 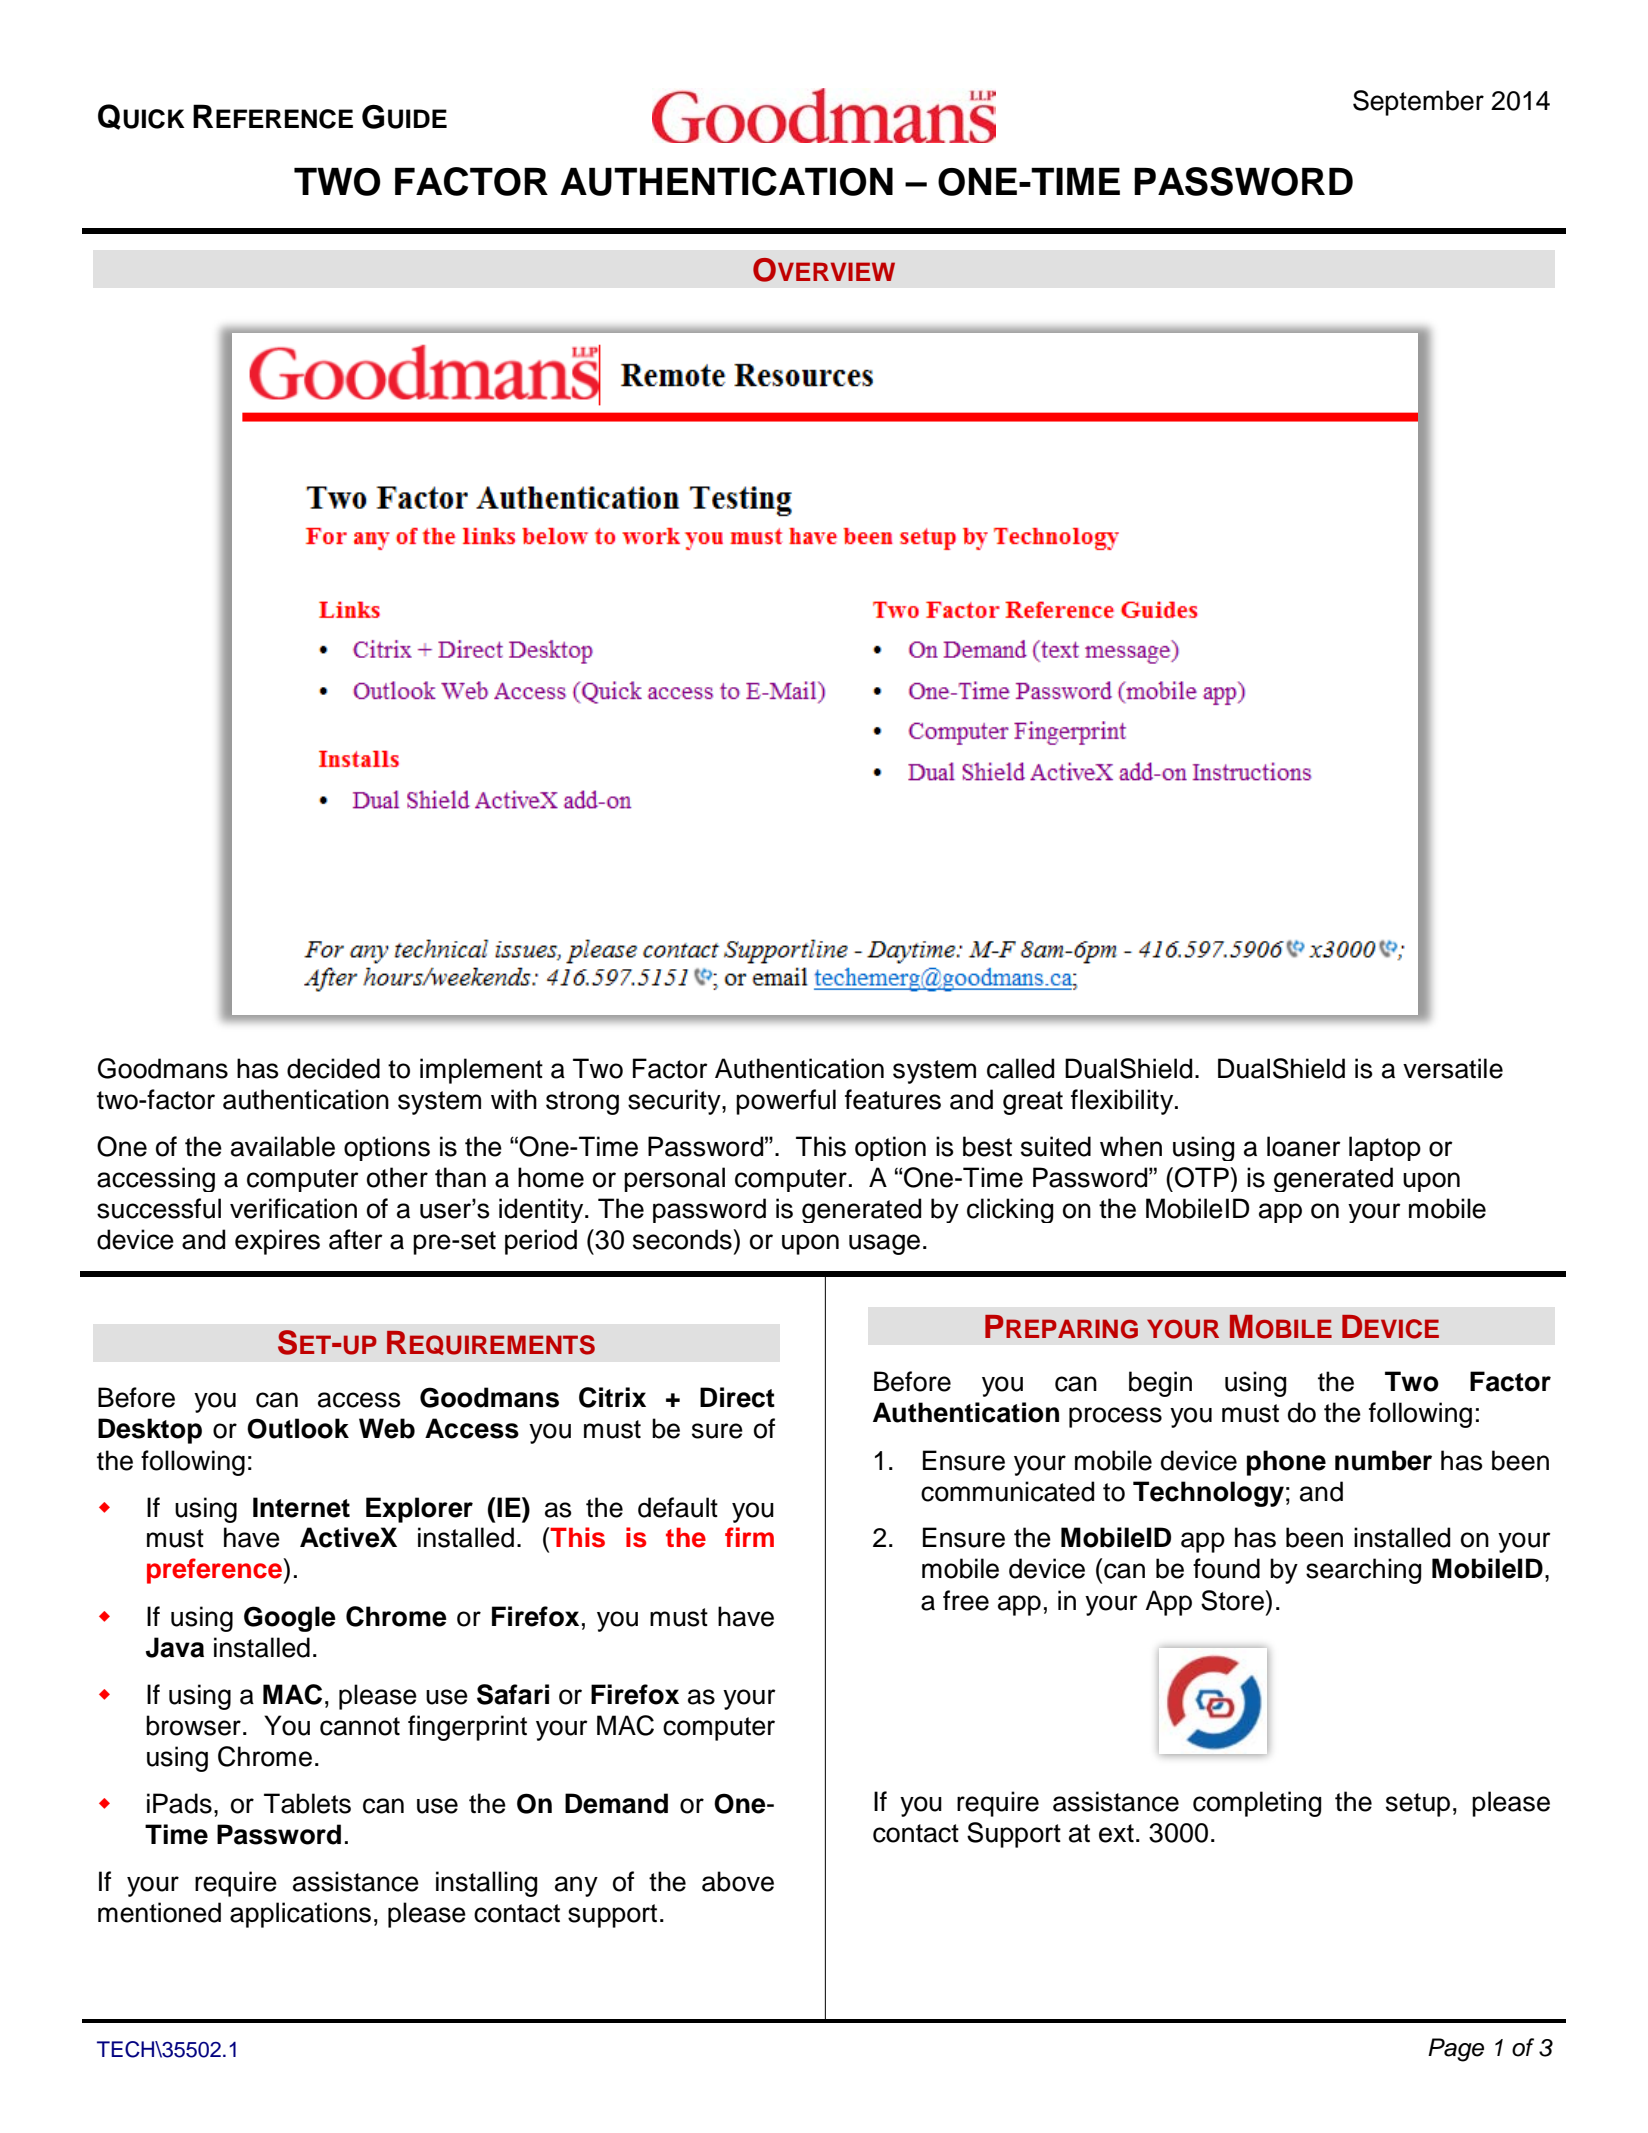 What do you see at coordinates (786, 1102) in the screenshot?
I see `powerful` at bounding box center [786, 1102].
